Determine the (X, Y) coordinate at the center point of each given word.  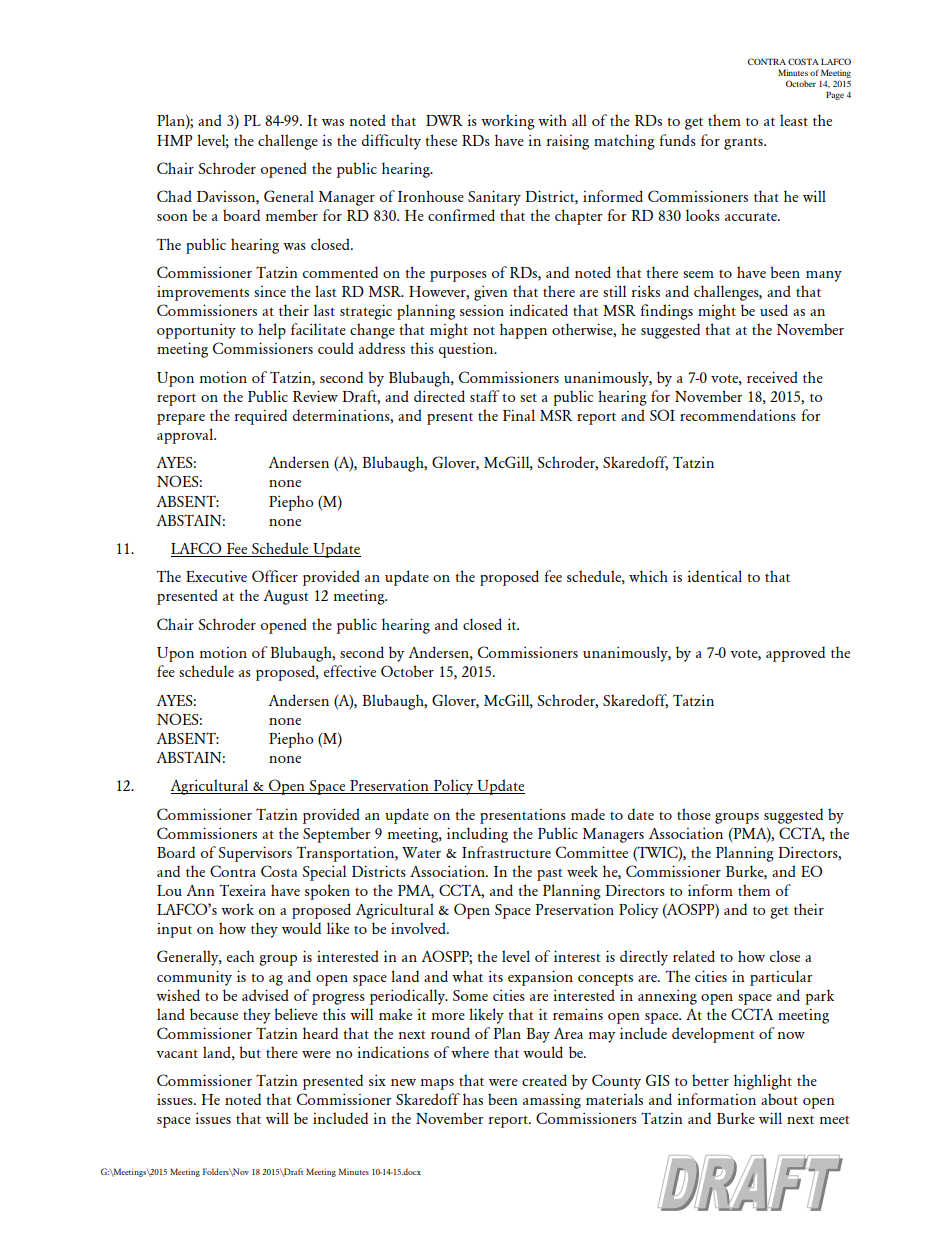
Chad (174, 196)
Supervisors (255, 854)
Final (519, 415)
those (694, 814)
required (260, 417)
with (552, 120)
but (250, 1052)
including (477, 835)
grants (744, 144)
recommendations (738, 415)
